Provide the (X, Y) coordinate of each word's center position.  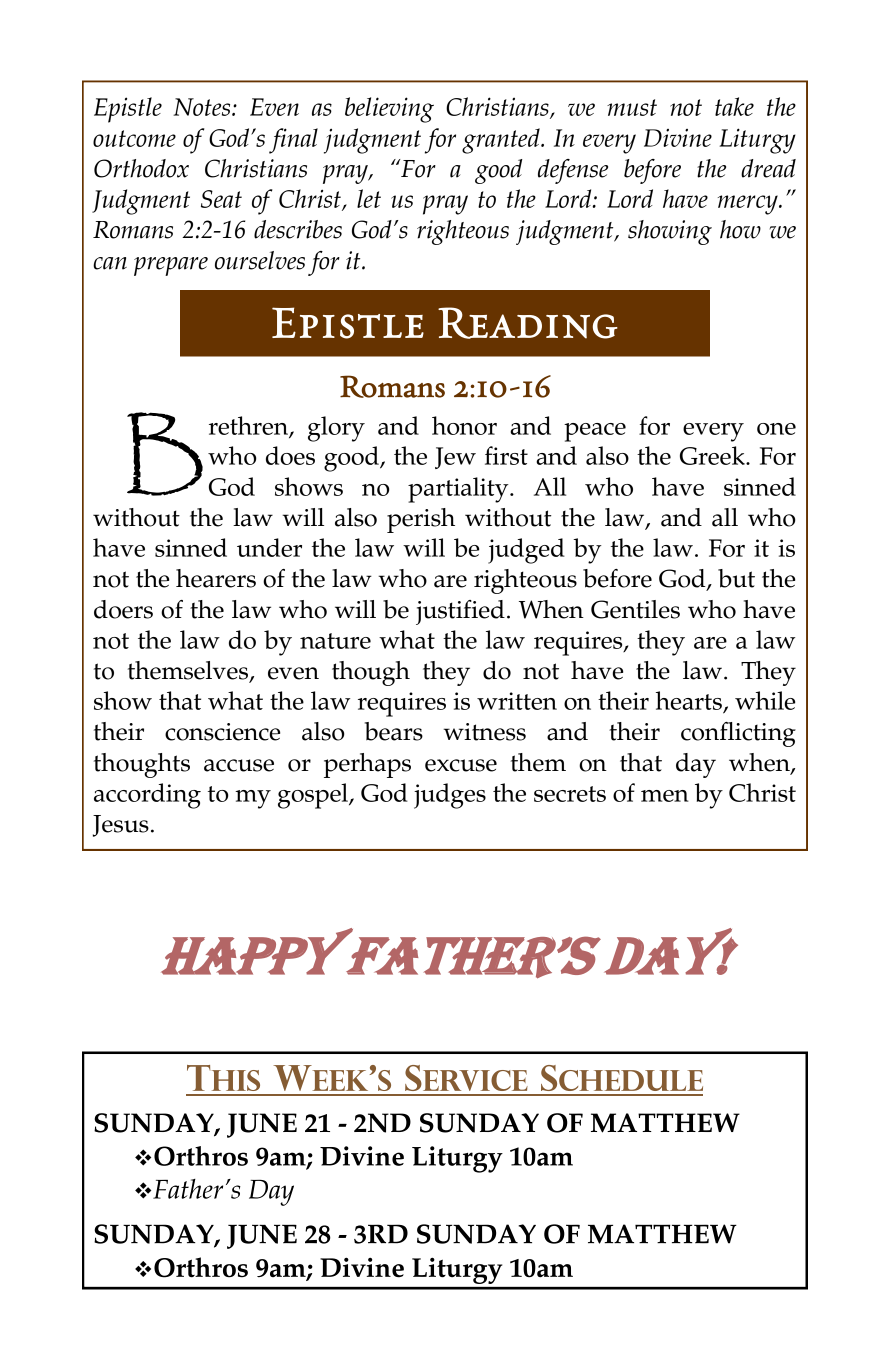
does (290, 455)
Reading (528, 323)
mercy (749, 205)
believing (389, 110)
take (734, 106)
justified (460, 612)
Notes (203, 107)
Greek (714, 455)
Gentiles (635, 609)
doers (123, 609)
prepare (171, 266)
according (147, 796)
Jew (455, 458)
